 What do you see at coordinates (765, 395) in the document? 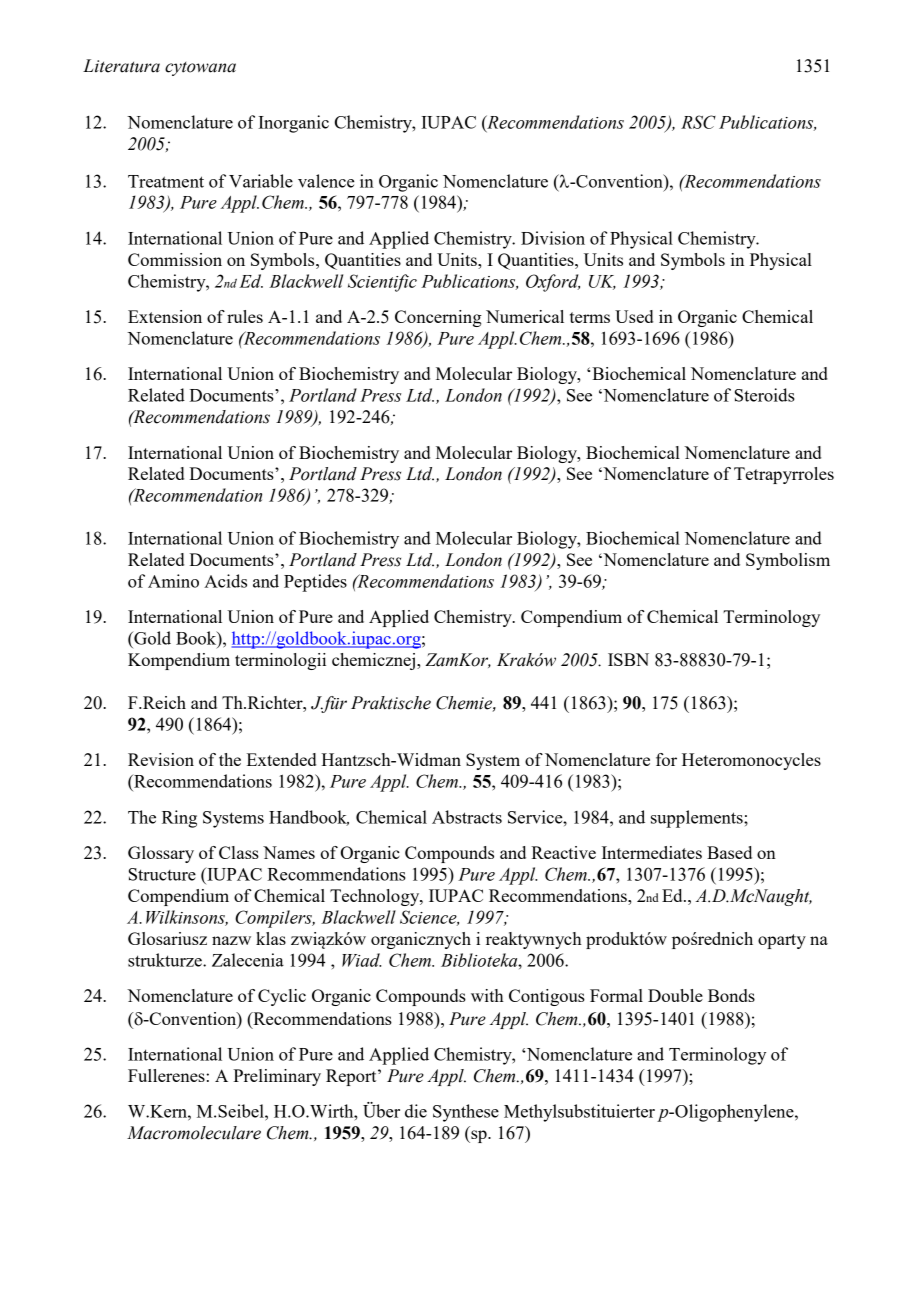
I see `Steroids` at bounding box center [765, 395].
